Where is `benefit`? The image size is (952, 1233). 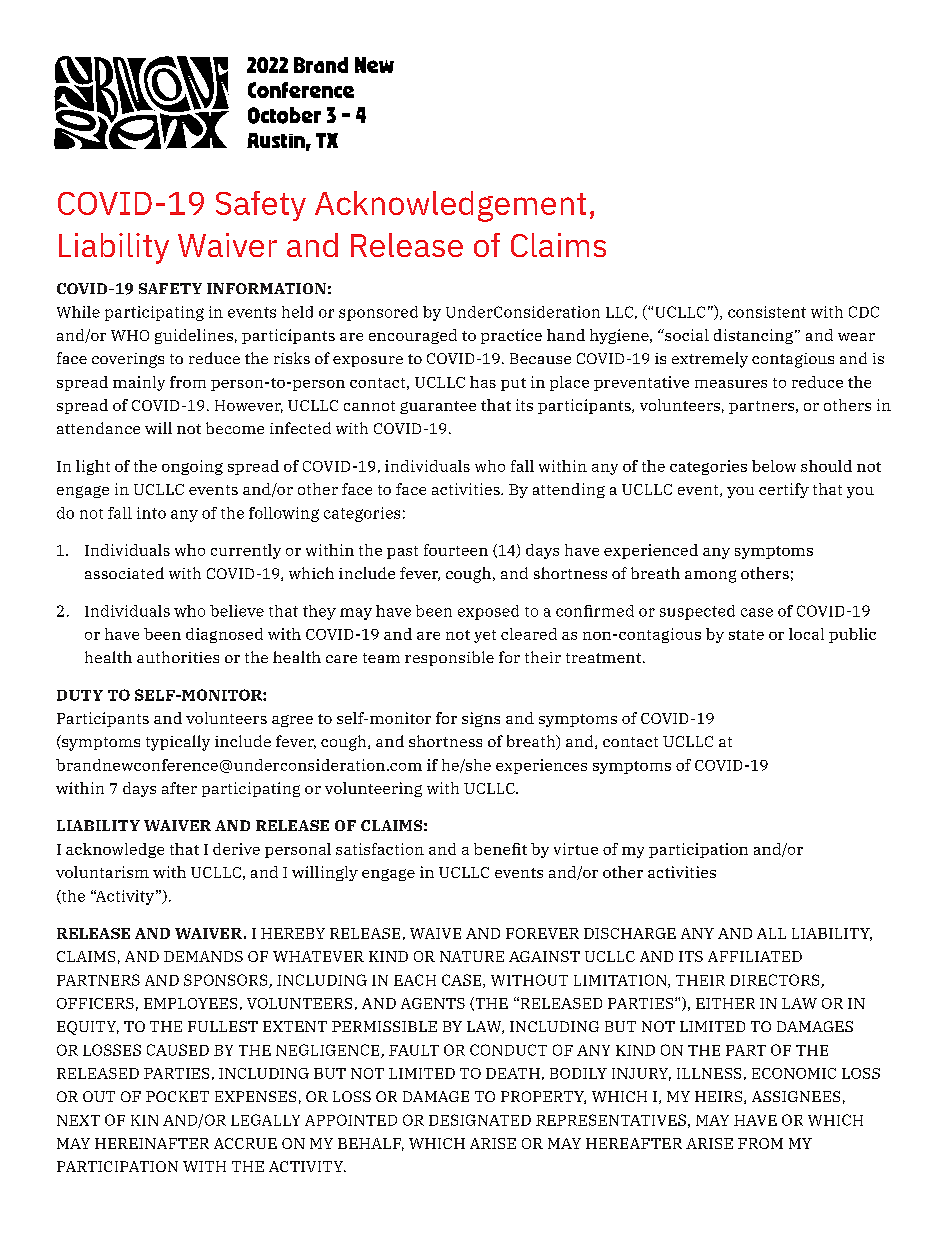
benefit is located at coordinates (500, 849).
